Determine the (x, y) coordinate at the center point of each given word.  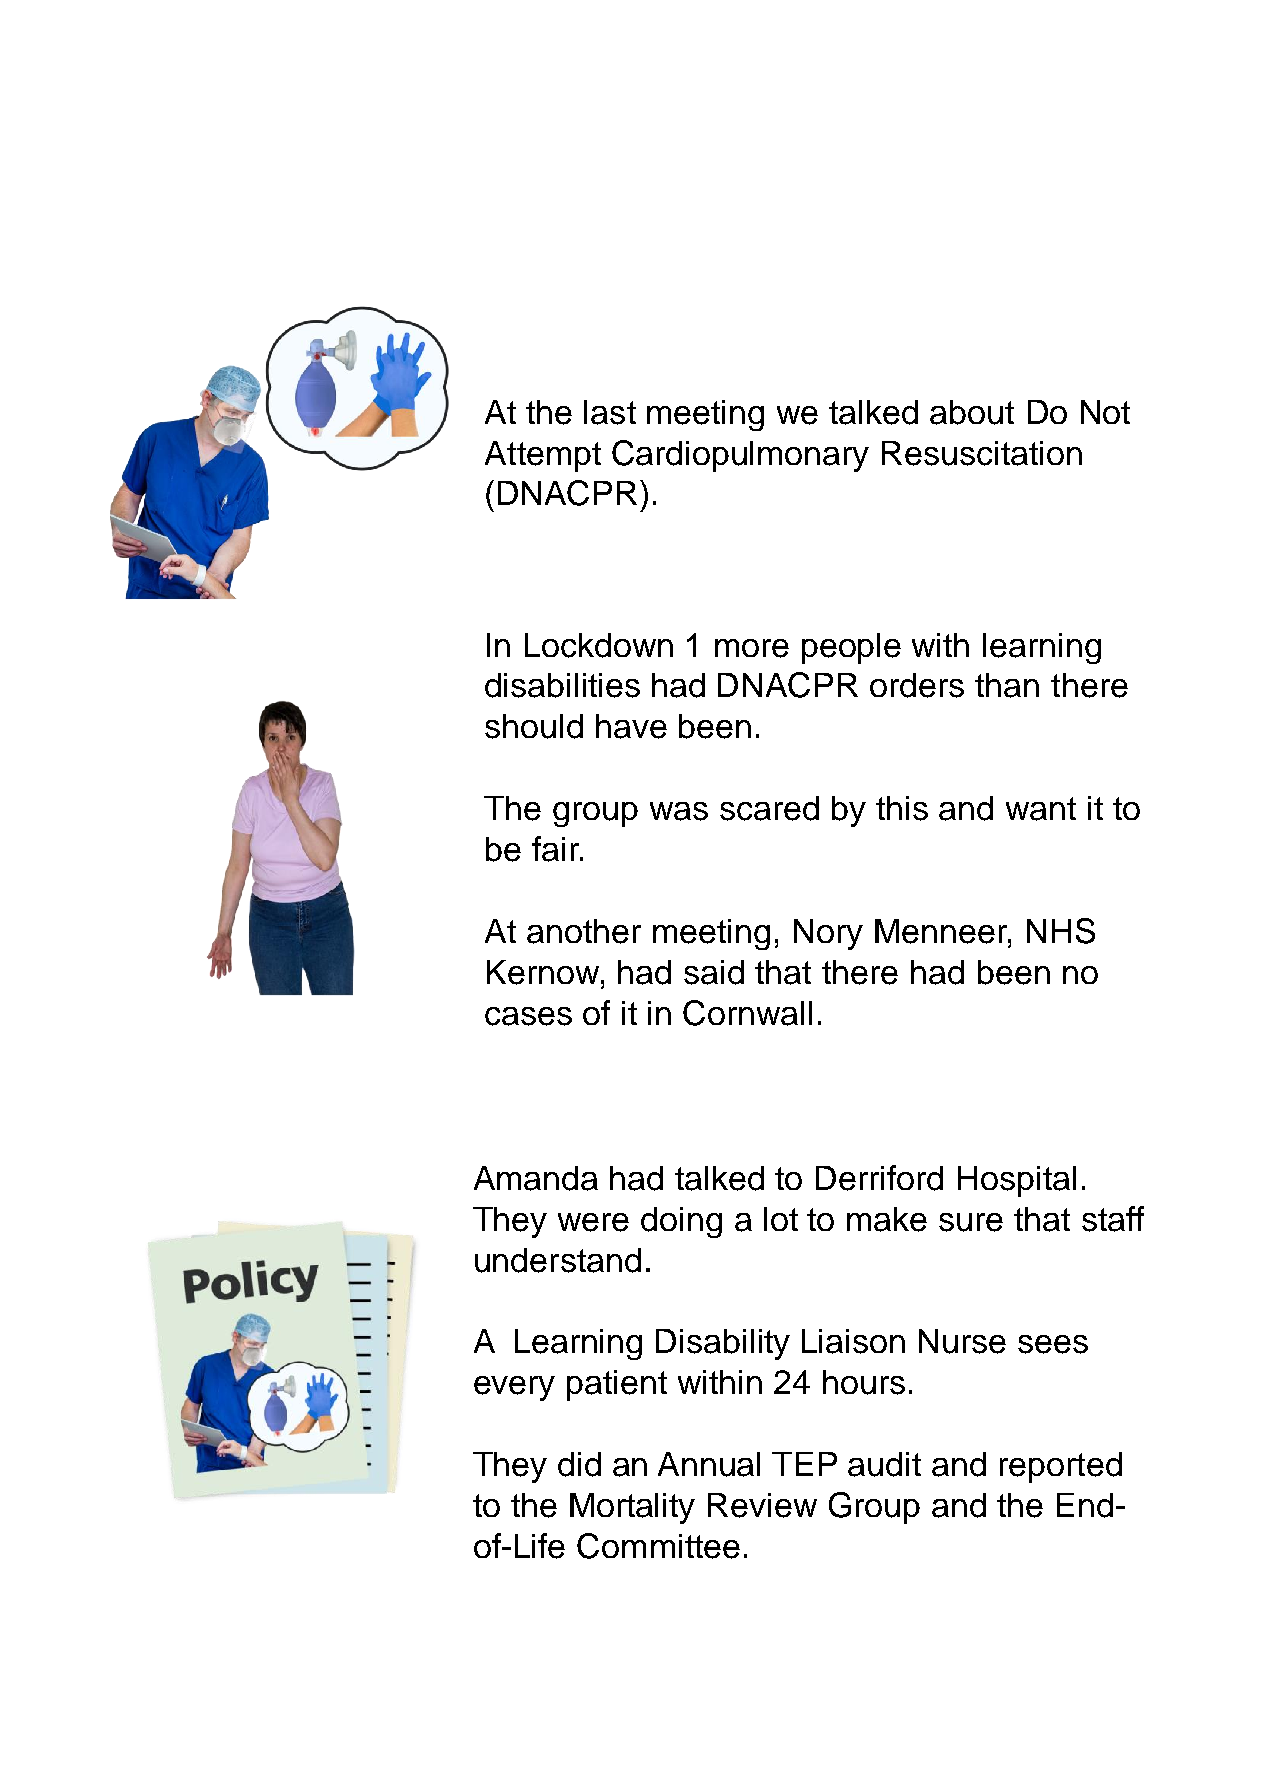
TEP (804, 1464)
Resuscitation (982, 453)
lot (781, 1219)
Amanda (536, 1178)
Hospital (1017, 1181)
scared (769, 808)
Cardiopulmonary (740, 456)
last (610, 412)
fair (556, 849)
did (579, 1464)
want (1041, 809)
